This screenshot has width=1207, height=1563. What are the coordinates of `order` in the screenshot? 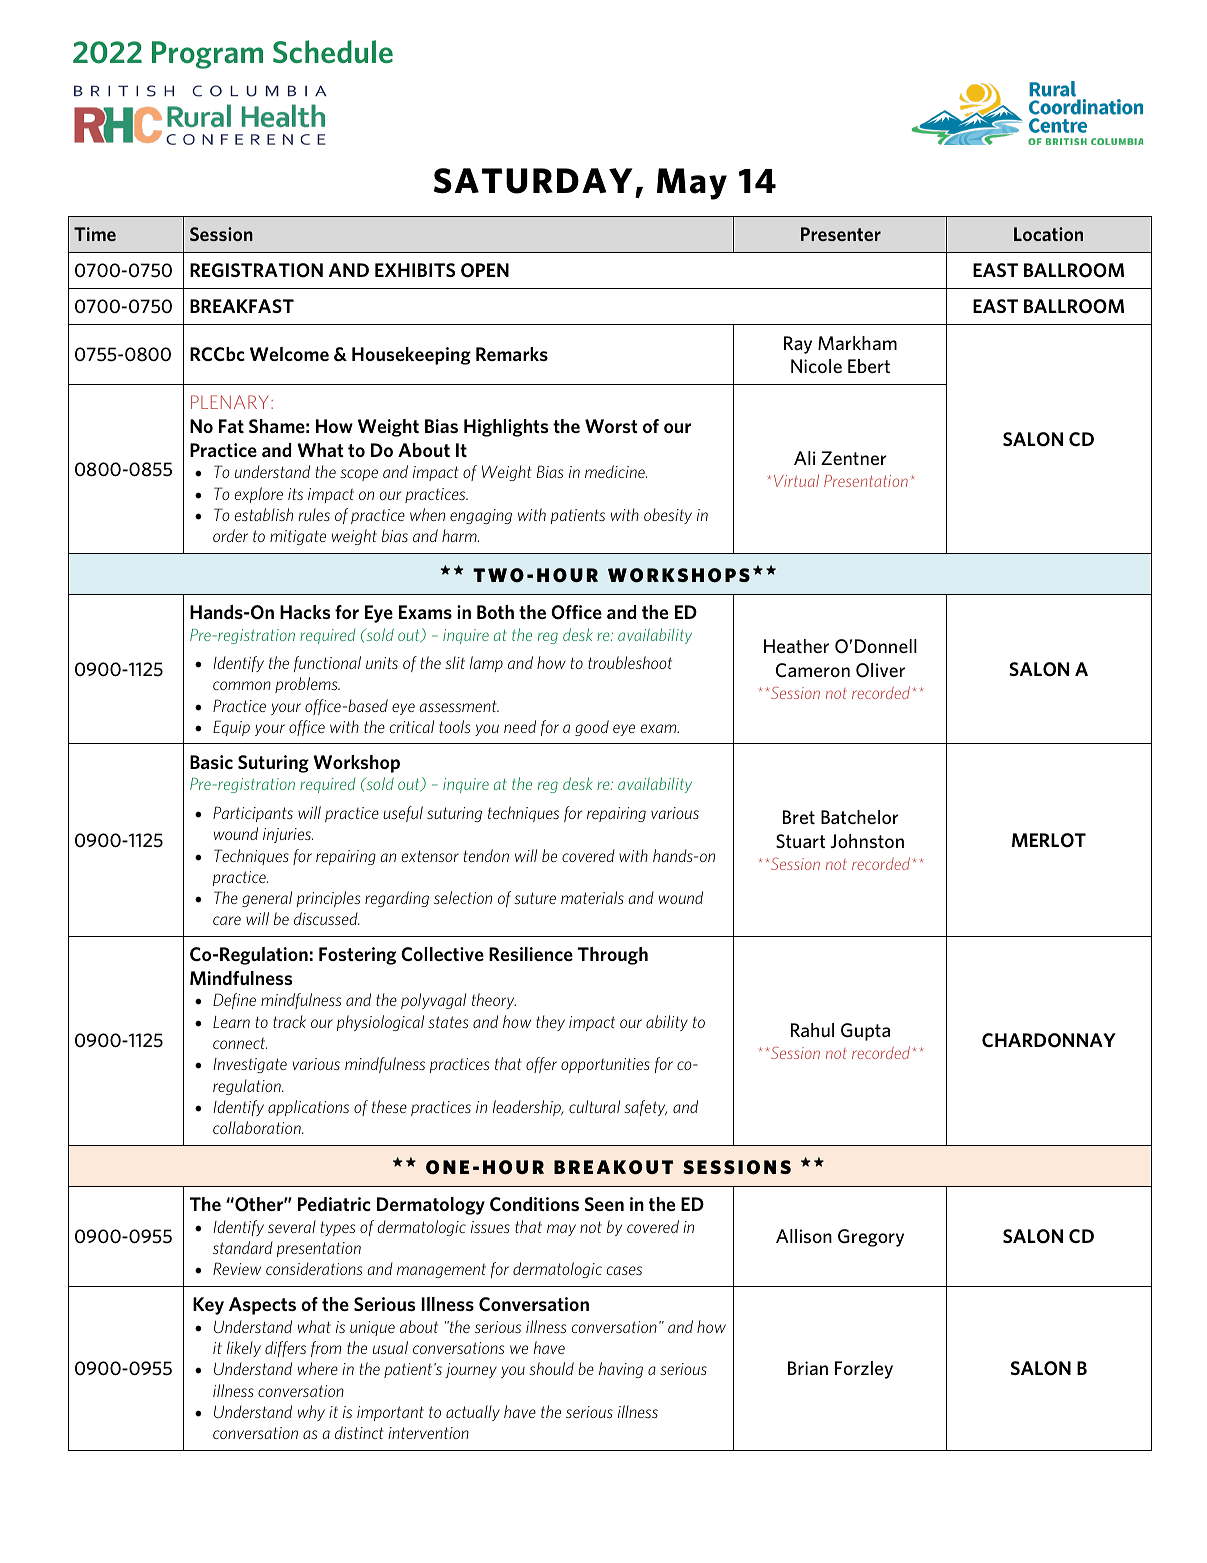 It's located at (230, 535).
